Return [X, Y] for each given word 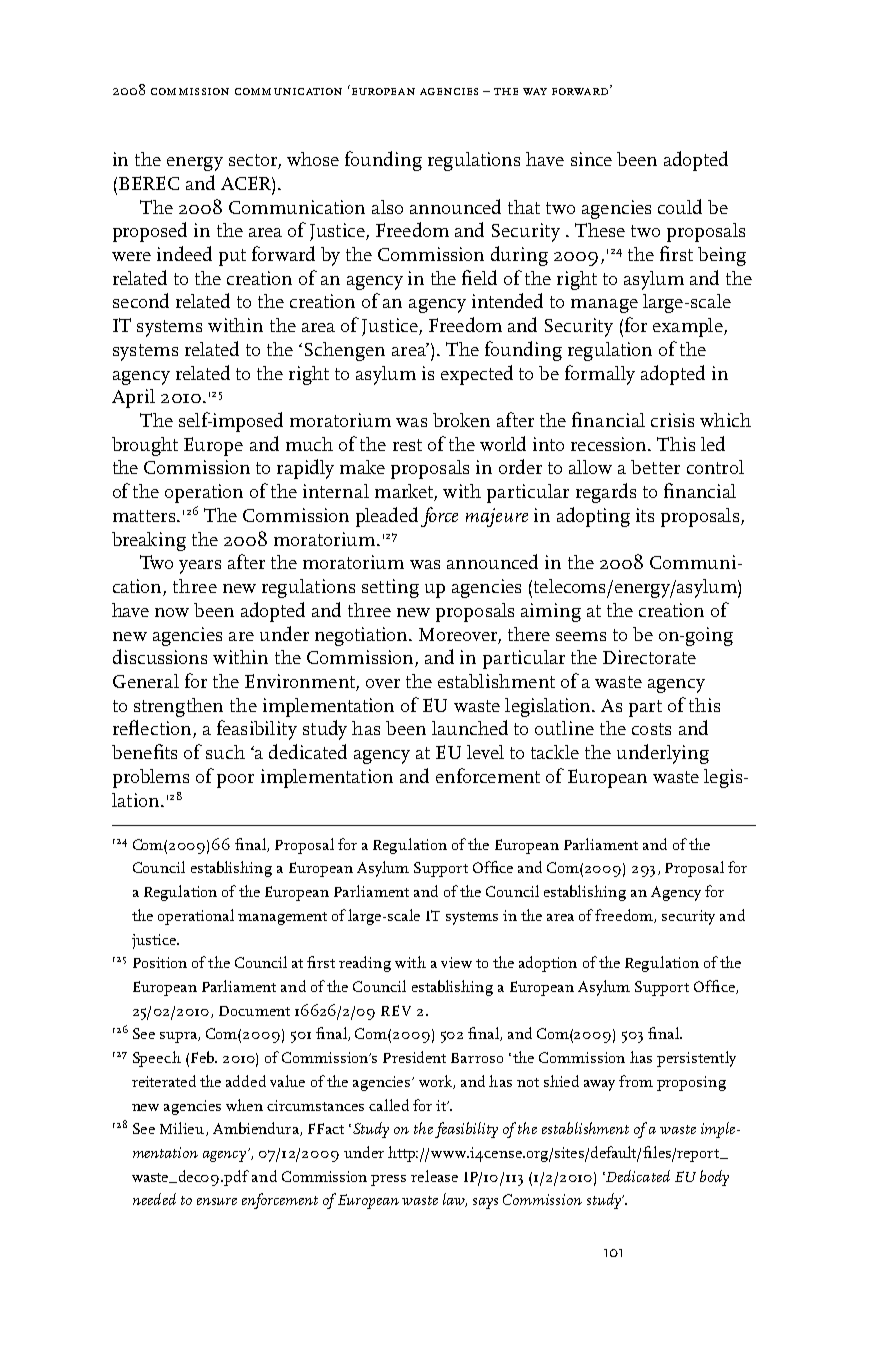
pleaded [387, 517]
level [485, 752]
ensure [217, 1201]
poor [235, 781]
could [680, 206]
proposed [150, 232]
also [387, 207]
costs [651, 729]
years [200, 567]
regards [606, 493]
